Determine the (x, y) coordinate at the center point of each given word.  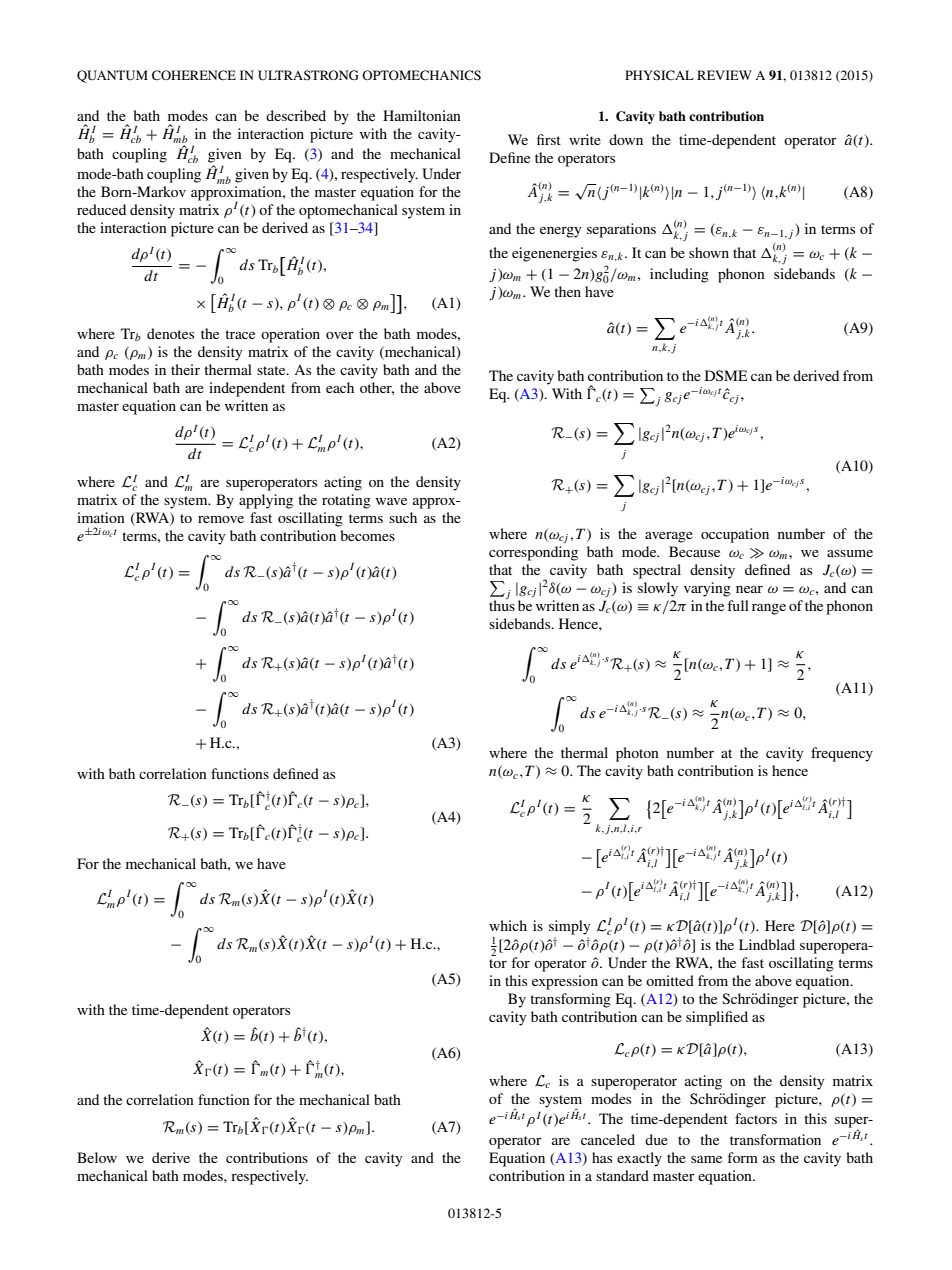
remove (221, 519)
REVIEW (724, 75)
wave (391, 501)
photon (637, 754)
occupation (735, 535)
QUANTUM (112, 76)
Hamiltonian (422, 115)
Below (97, 1157)
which (508, 925)
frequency (842, 754)
